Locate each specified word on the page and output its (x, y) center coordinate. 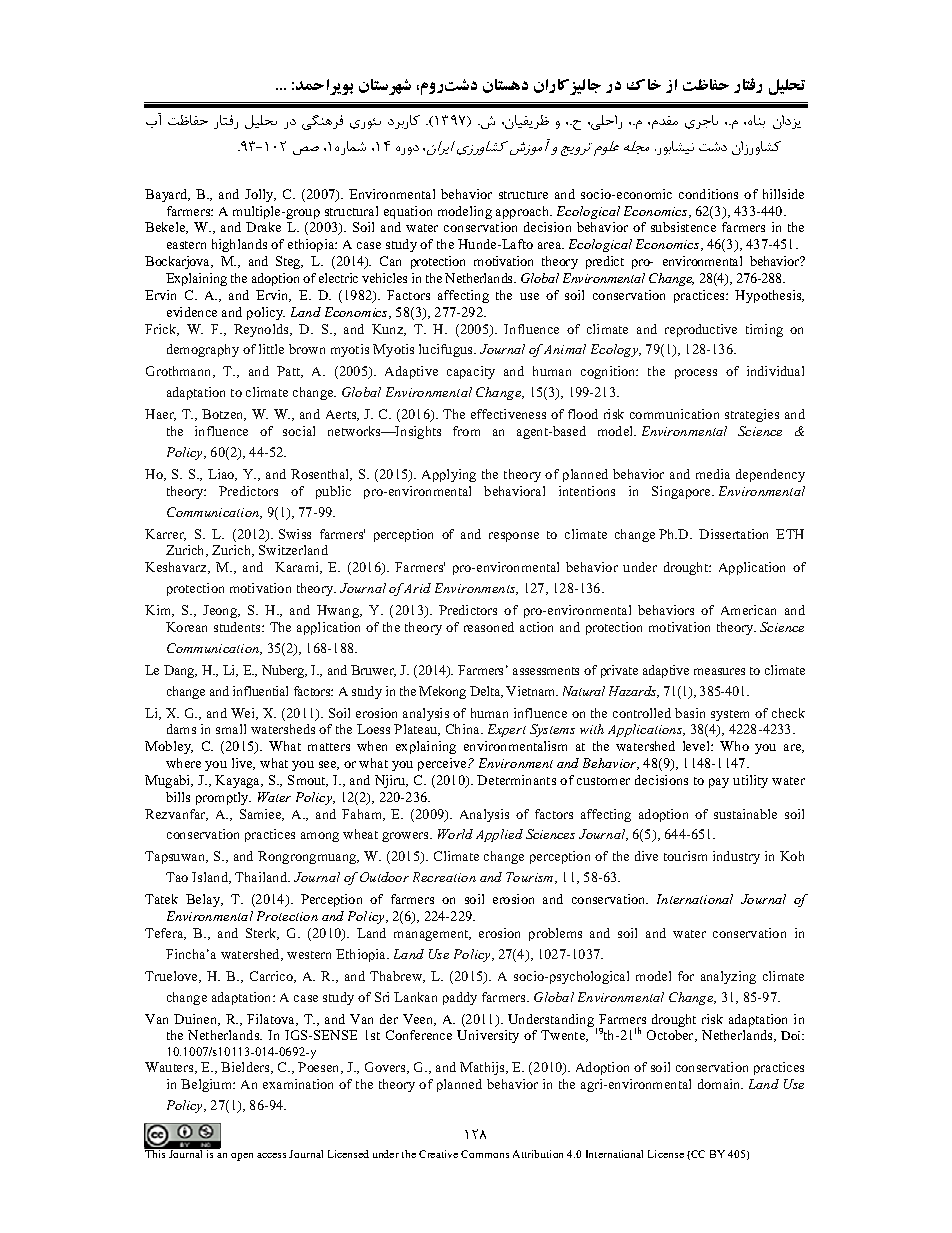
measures (719, 671)
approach (524, 212)
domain (720, 1084)
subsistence (683, 227)
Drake (263, 227)
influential (260, 691)
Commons (485, 1154)
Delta (486, 692)
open (242, 1157)
